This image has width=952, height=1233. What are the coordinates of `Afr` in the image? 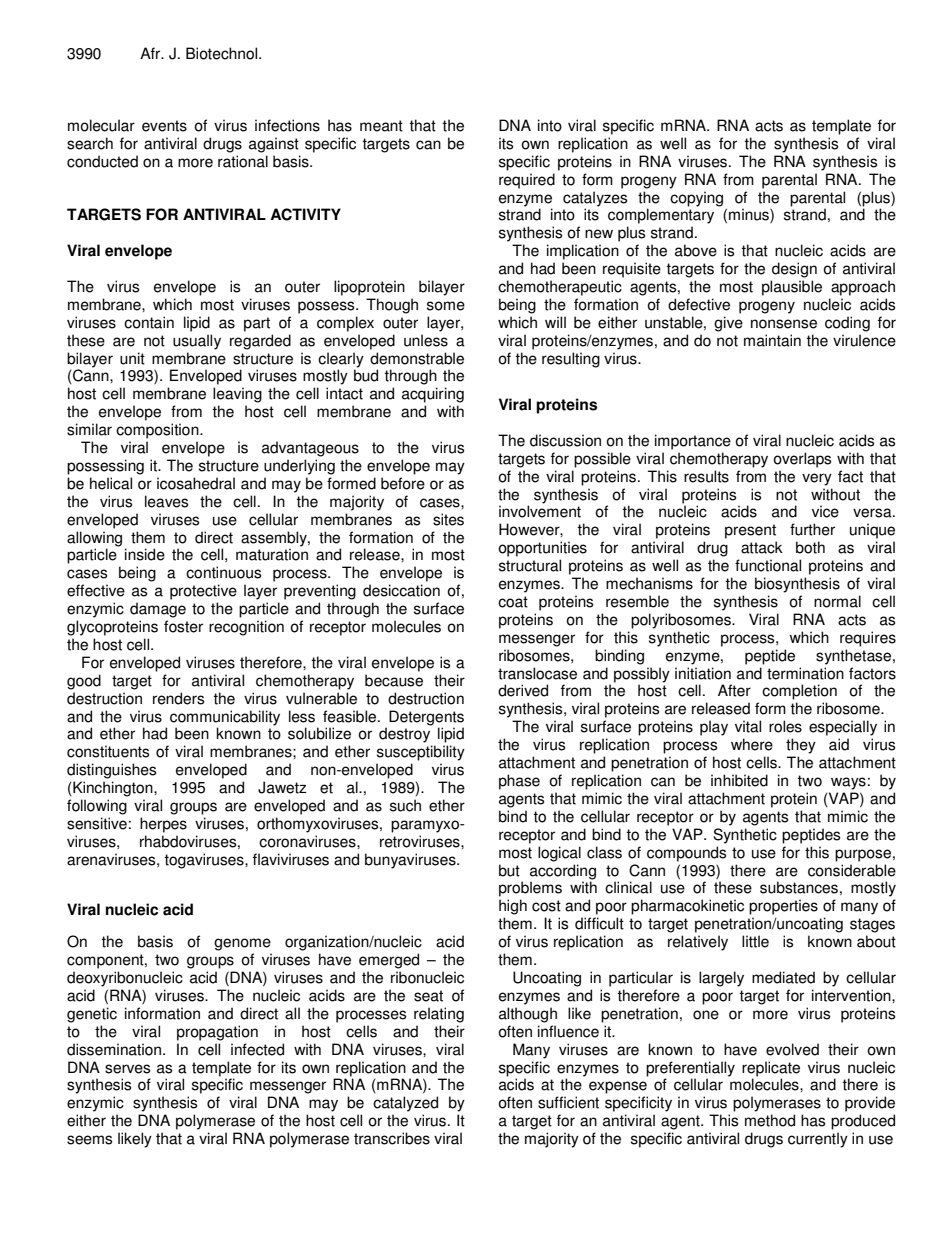 It's located at (151, 53).
